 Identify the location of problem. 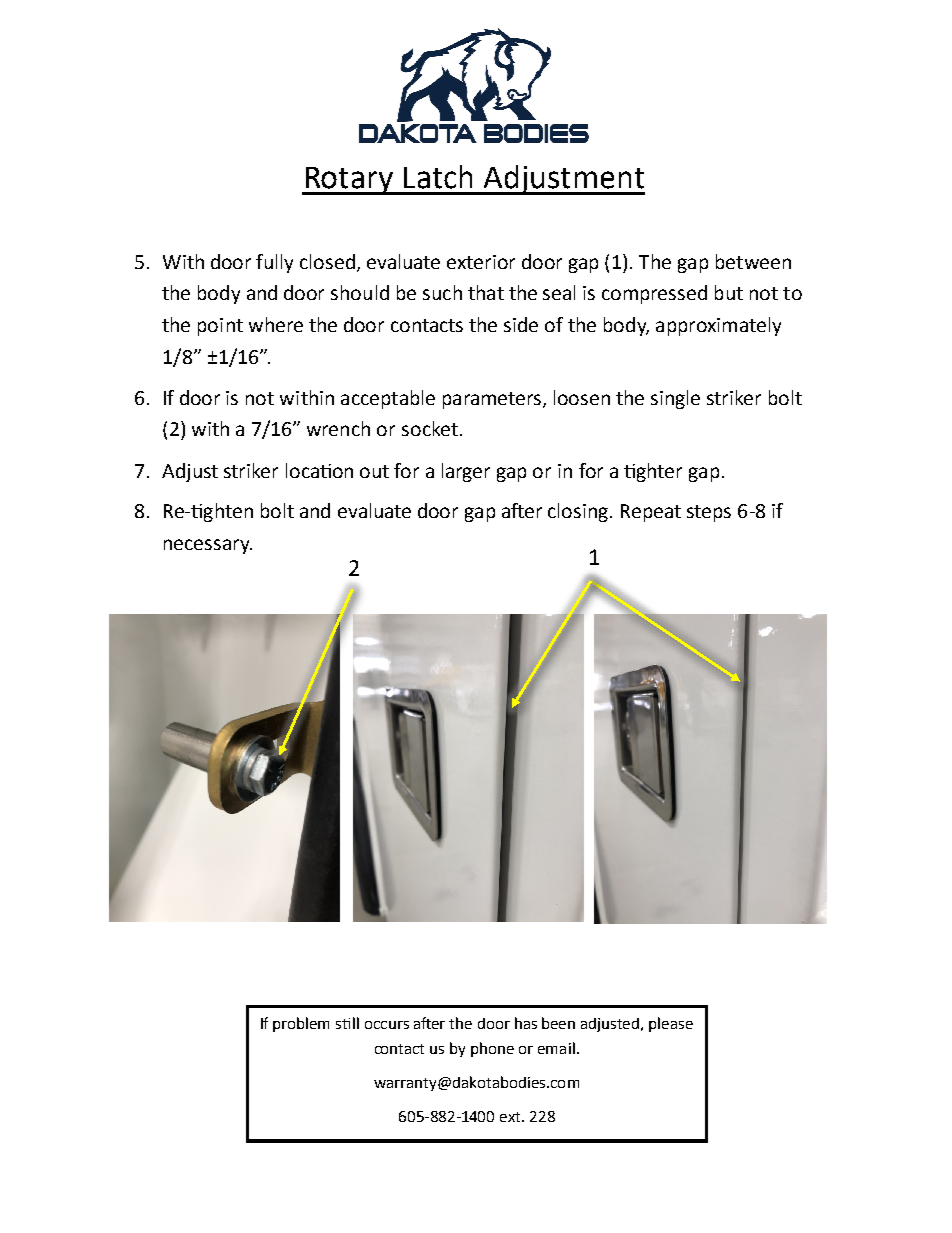
(301, 1024).
